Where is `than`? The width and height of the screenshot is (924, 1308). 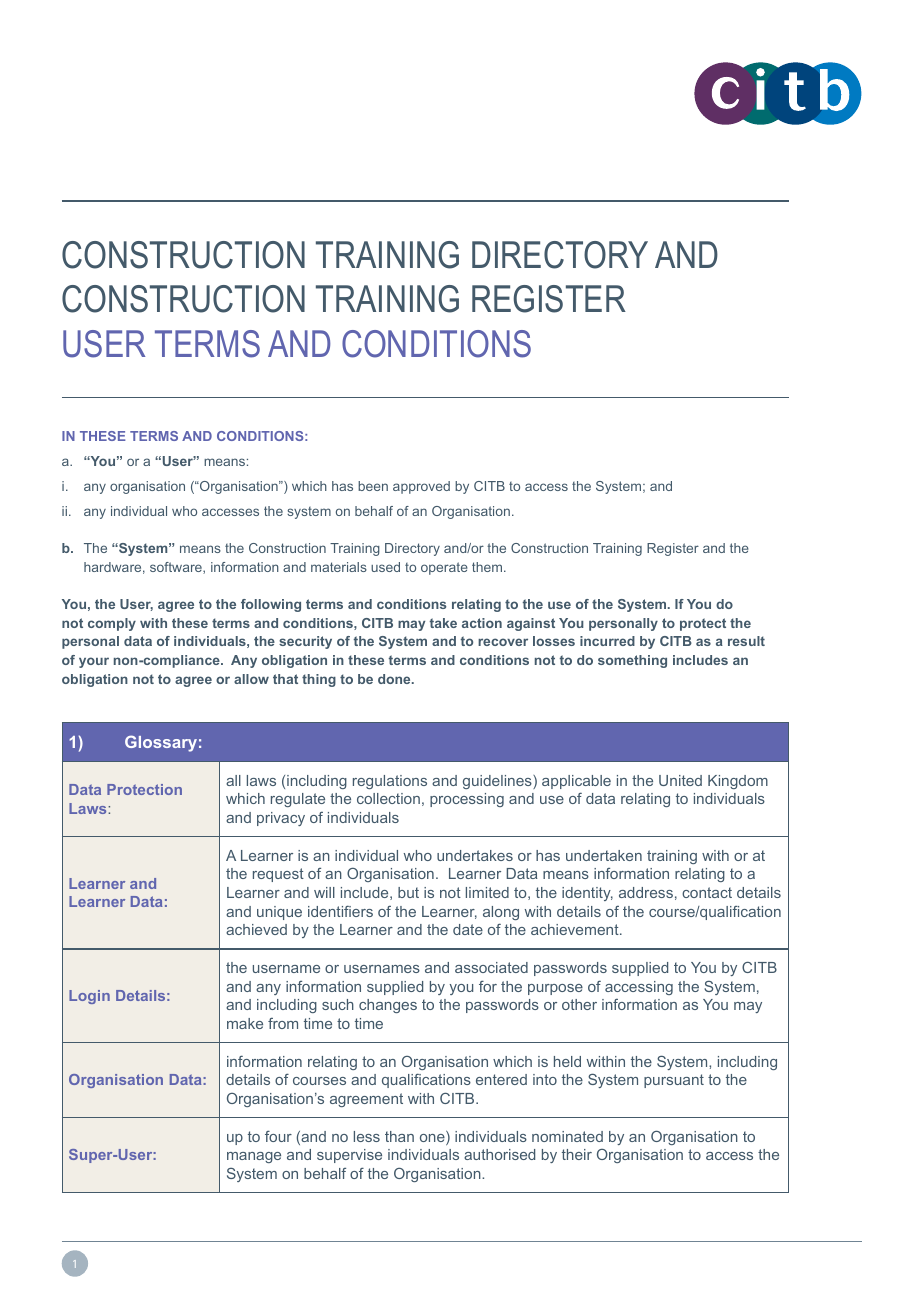 than is located at coordinates (399, 1136).
